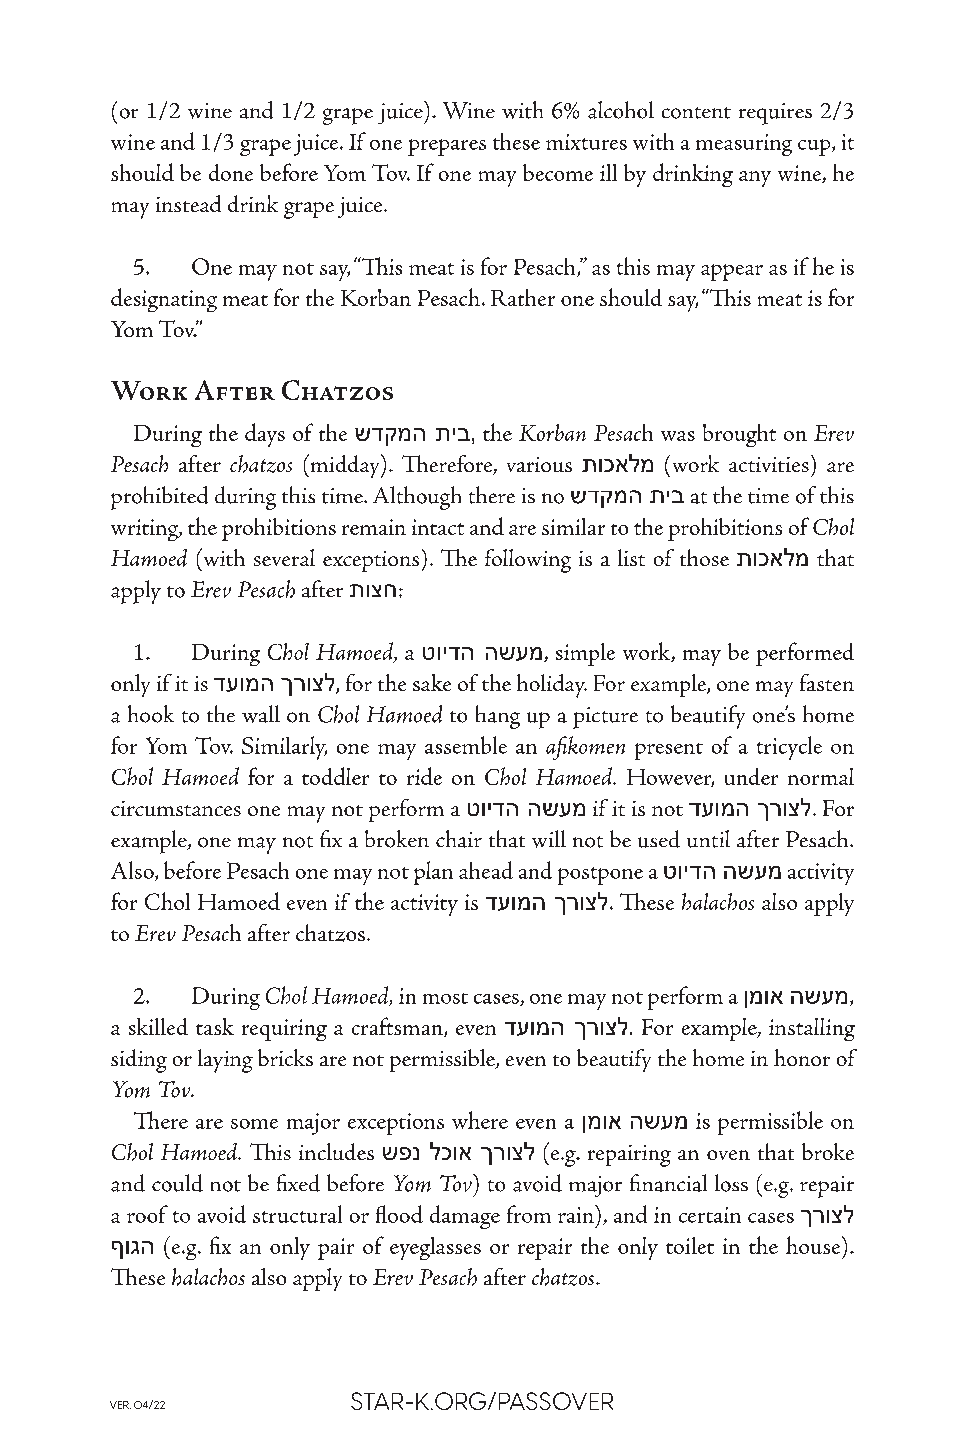  I want to click on could, so click(177, 1183).
